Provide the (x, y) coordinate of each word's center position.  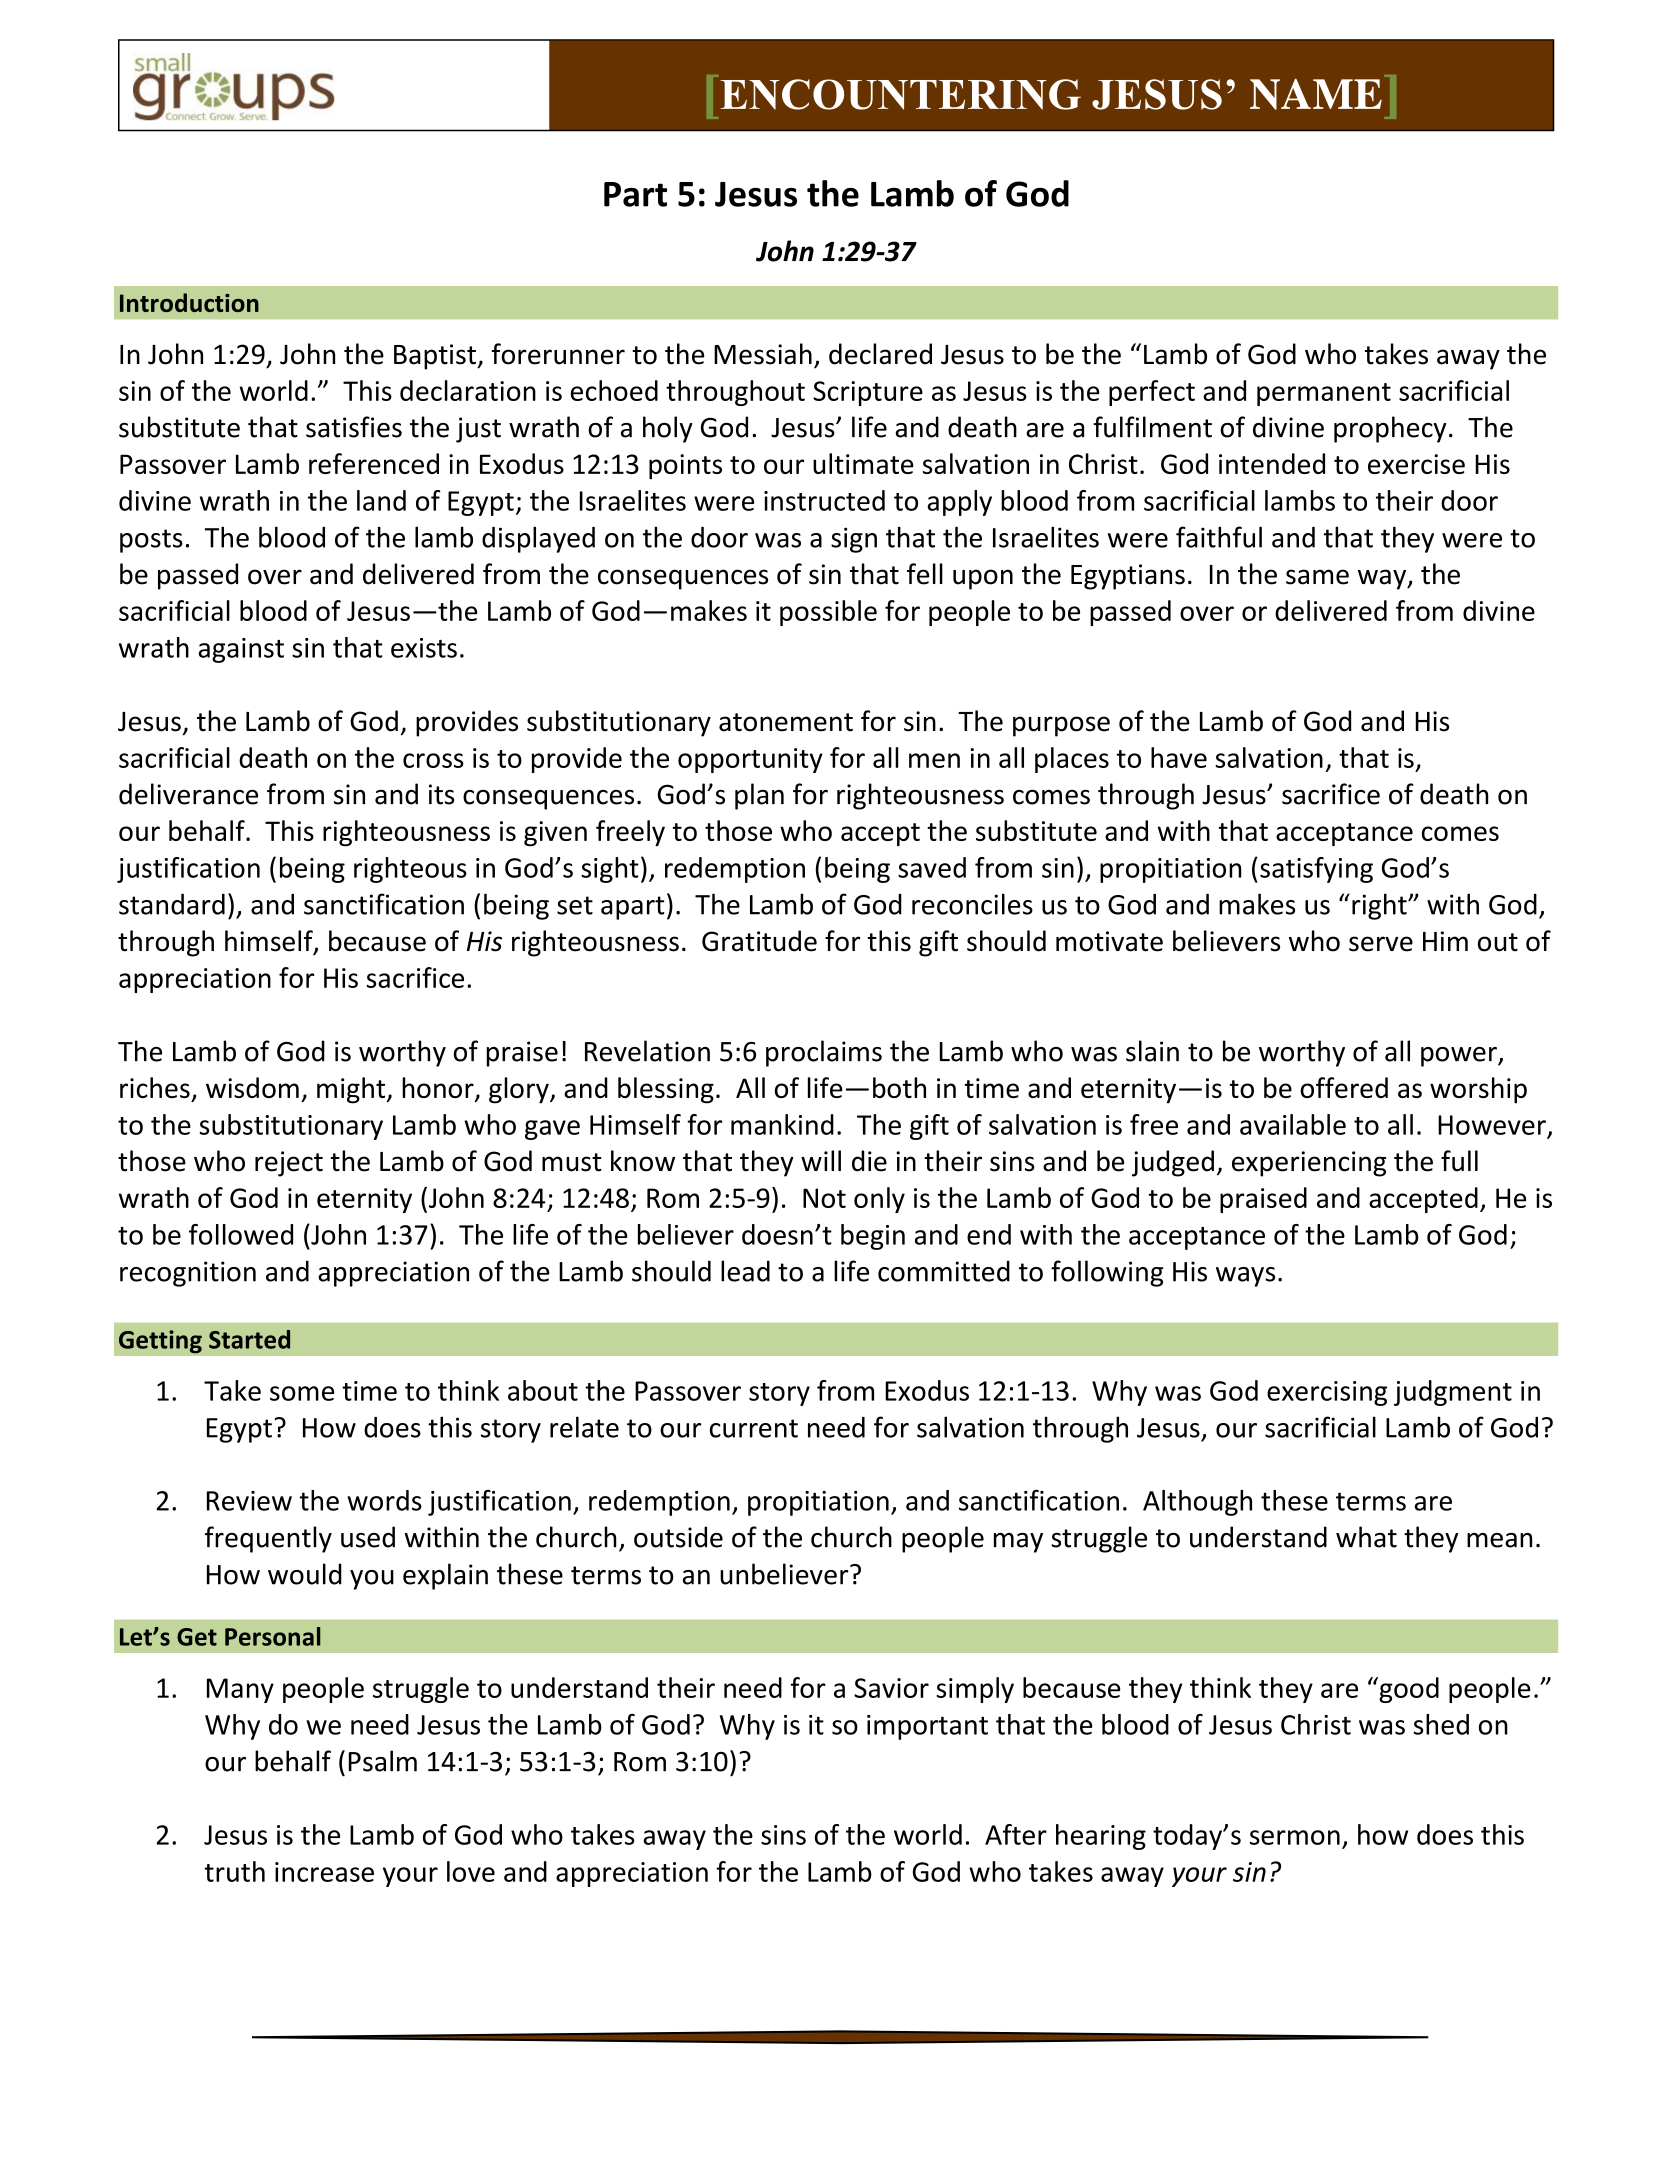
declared (880, 354)
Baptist (436, 357)
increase (324, 1872)
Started (249, 1339)
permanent (1324, 394)
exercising (1327, 1393)
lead (745, 1271)
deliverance (188, 794)
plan (759, 796)
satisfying (1316, 870)
